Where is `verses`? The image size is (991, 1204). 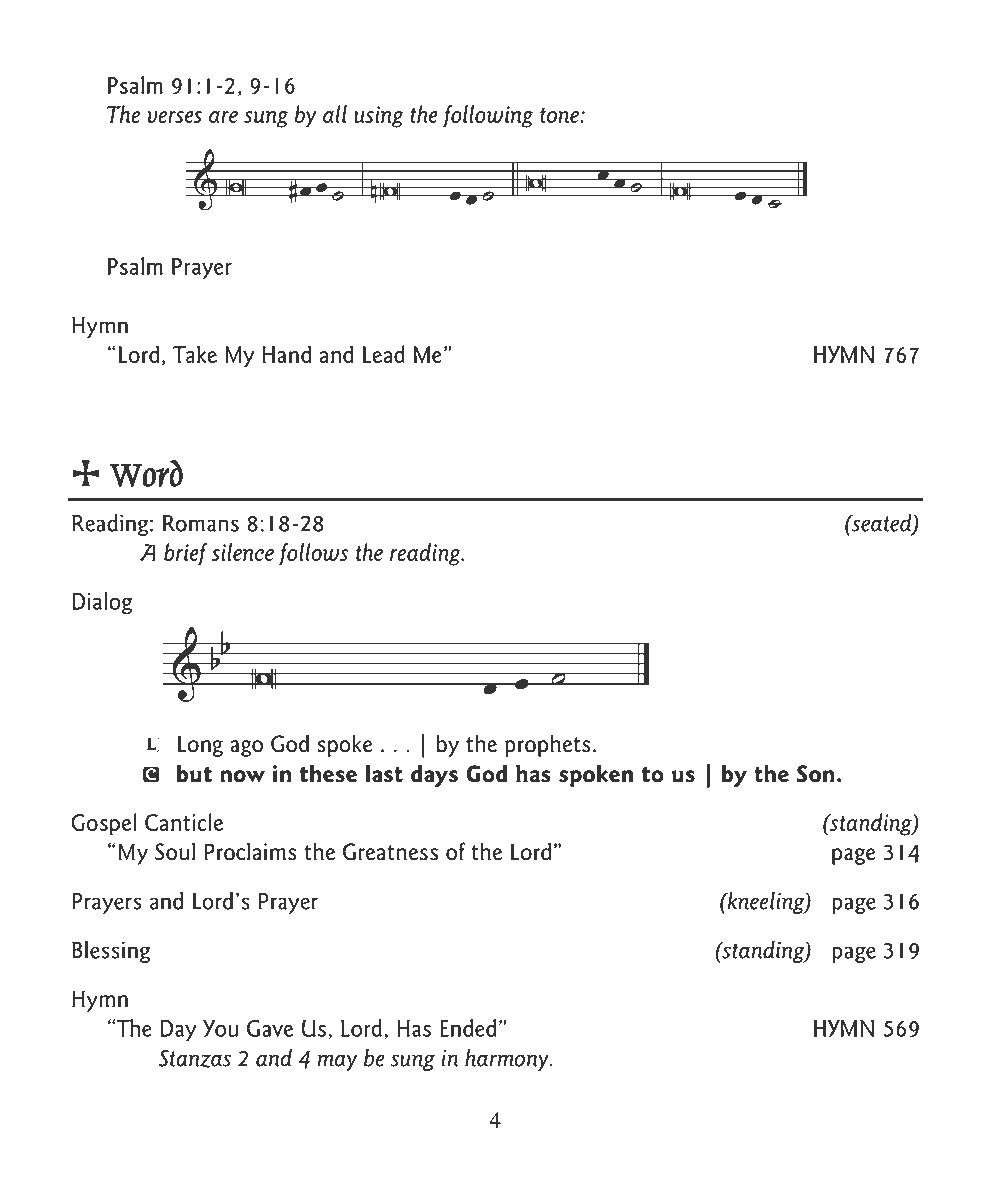
verses is located at coordinates (174, 117).
